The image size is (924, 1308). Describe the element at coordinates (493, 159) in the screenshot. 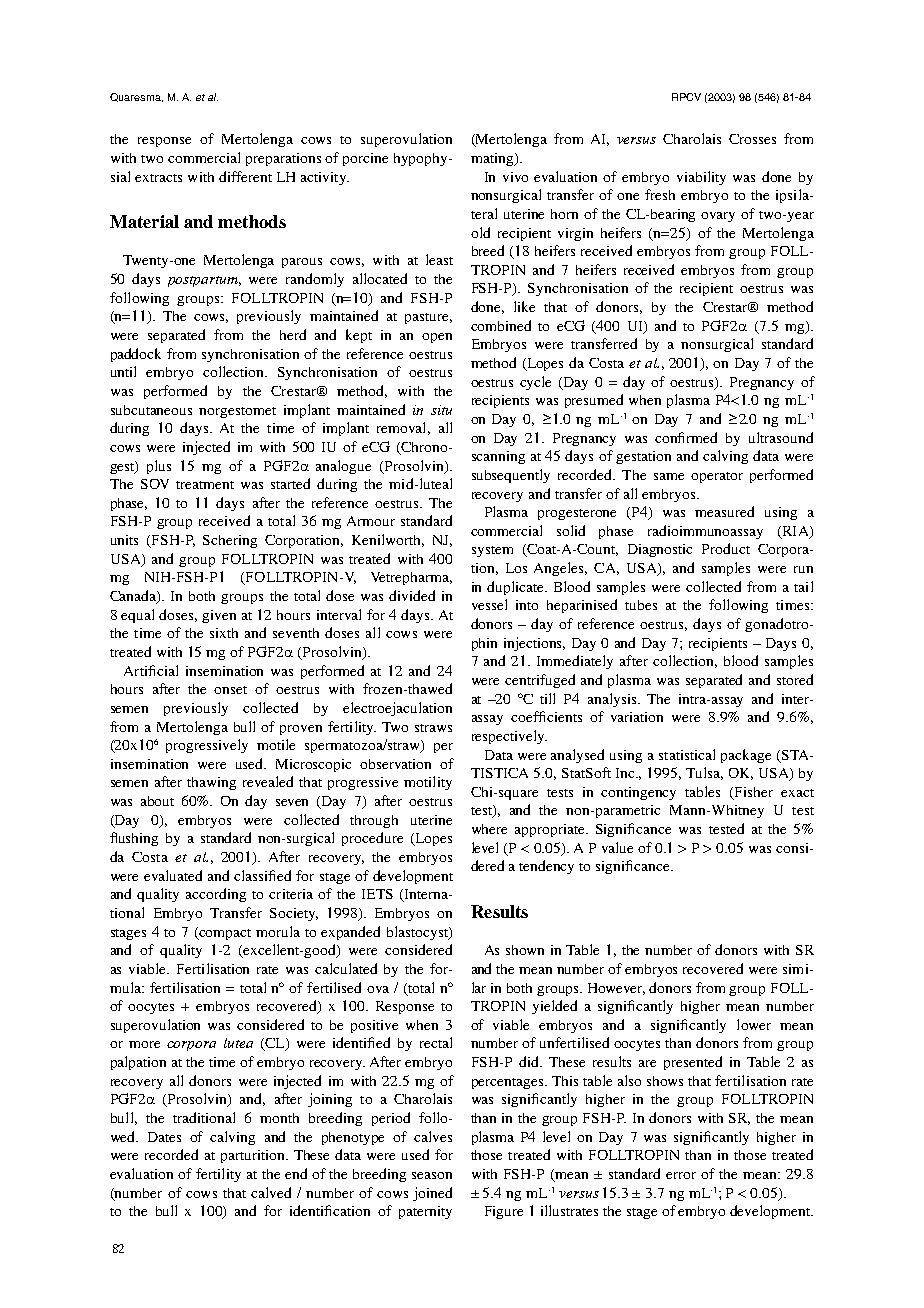

I see `mating` at that location.
